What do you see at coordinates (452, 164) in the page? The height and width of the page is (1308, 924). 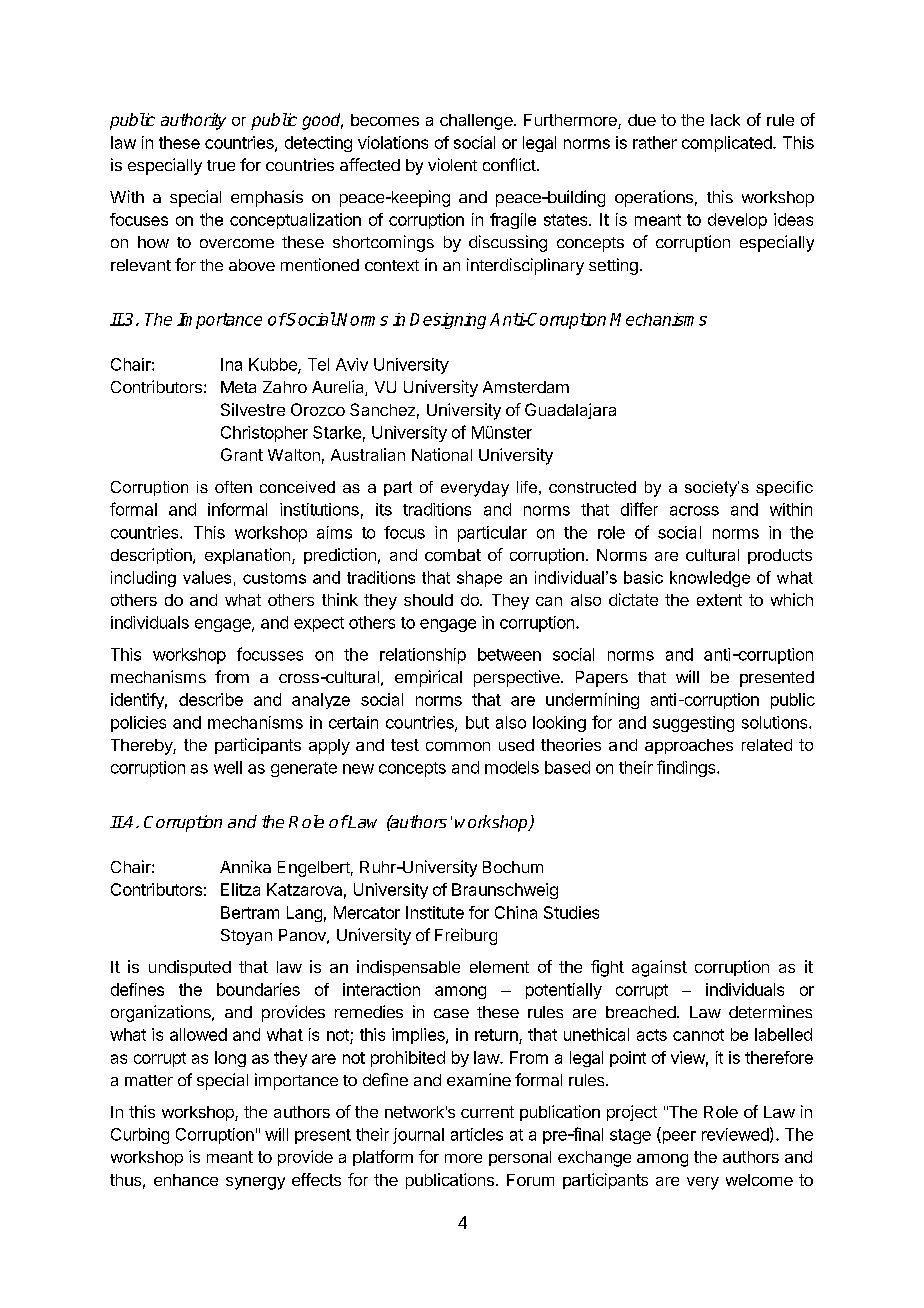 I see `violent` at bounding box center [452, 164].
